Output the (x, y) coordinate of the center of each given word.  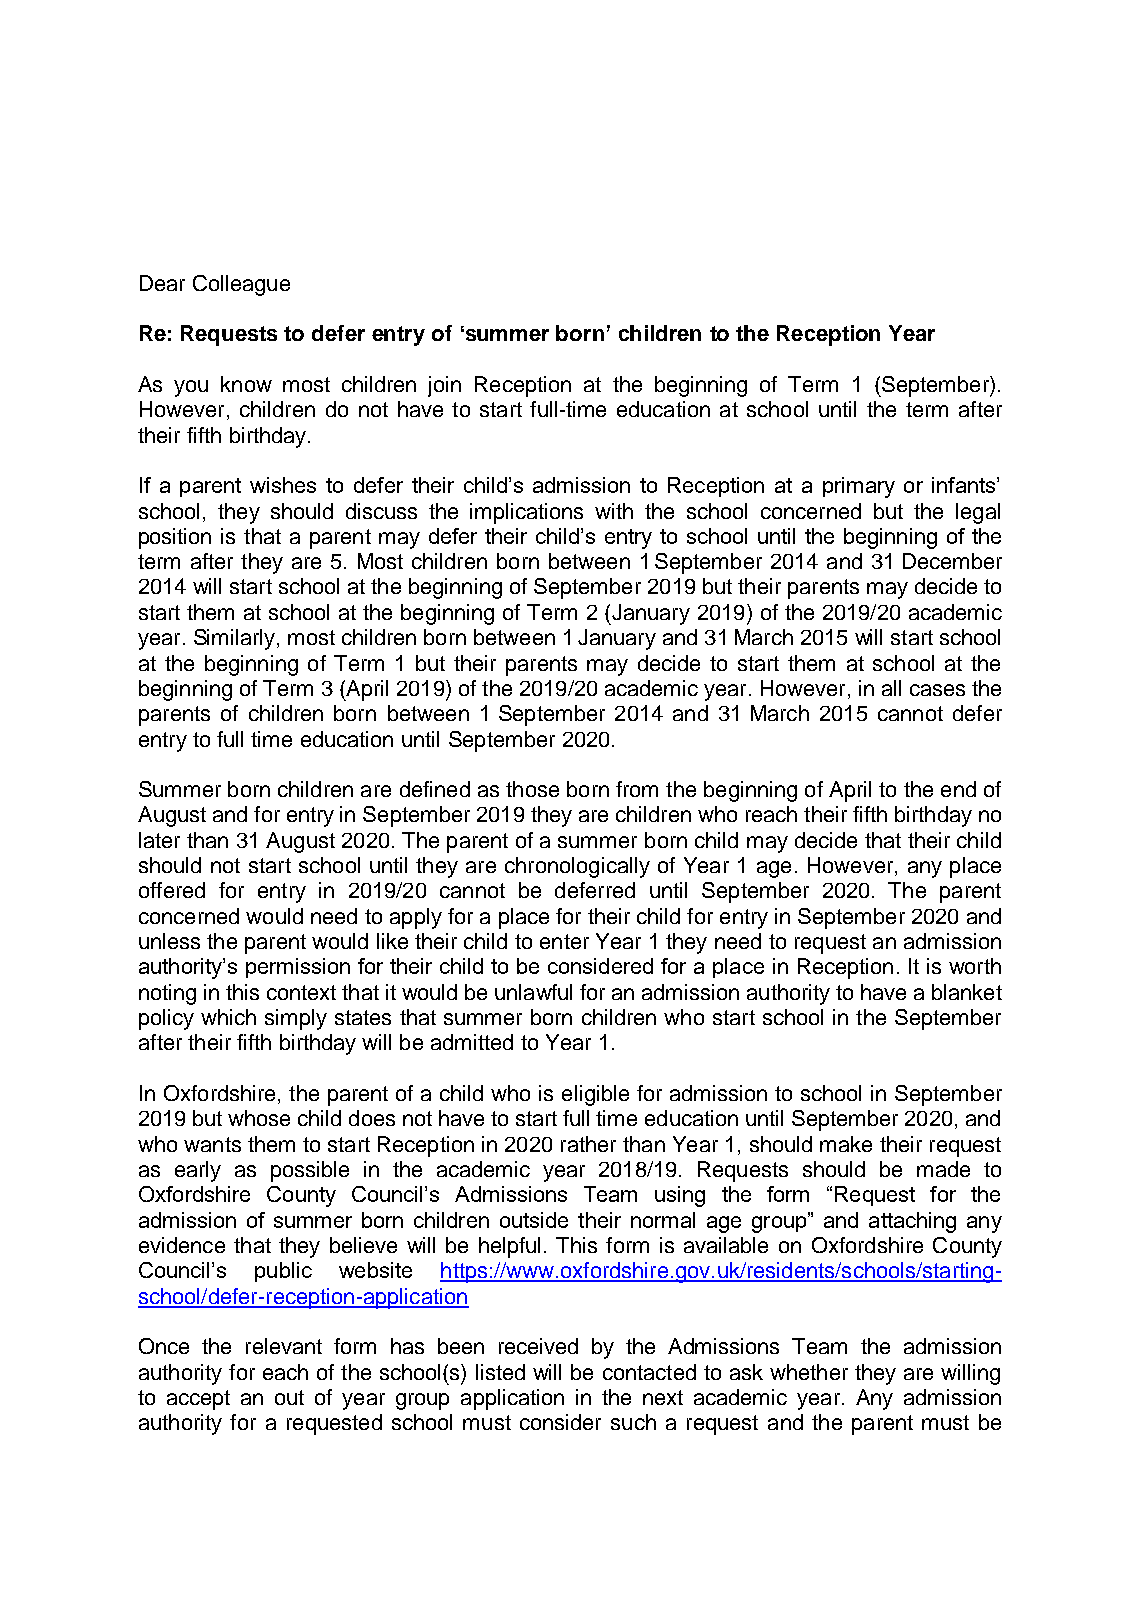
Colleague (241, 285)
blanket (967, 992)
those (532, 789)
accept (198, 1400)
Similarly (236, 639)
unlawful (533, 992)
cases (937, 690)
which (228, 1017)
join (444, 386)
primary (859, 487)
